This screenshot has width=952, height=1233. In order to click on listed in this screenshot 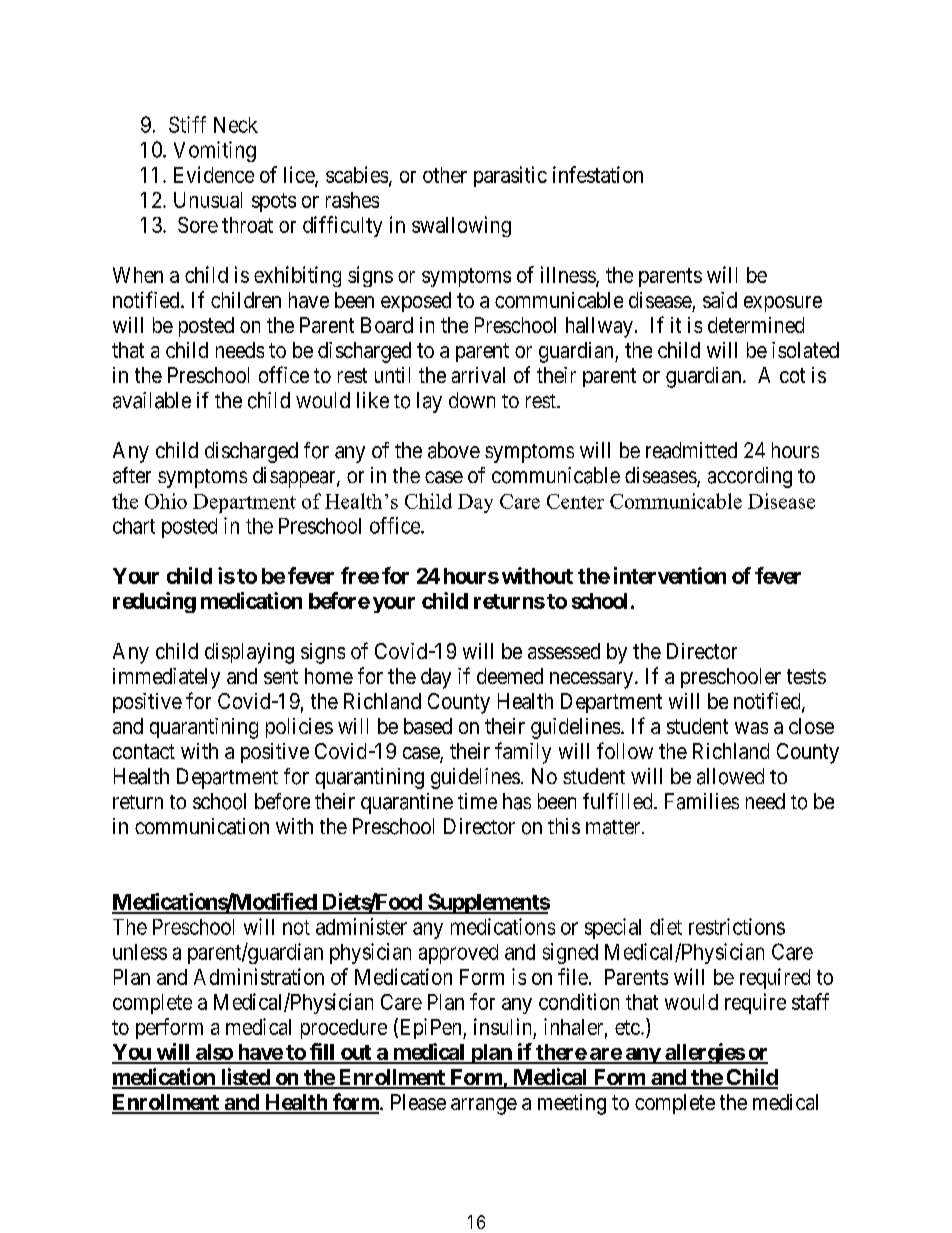, I will do `click(245, 1078)`.
